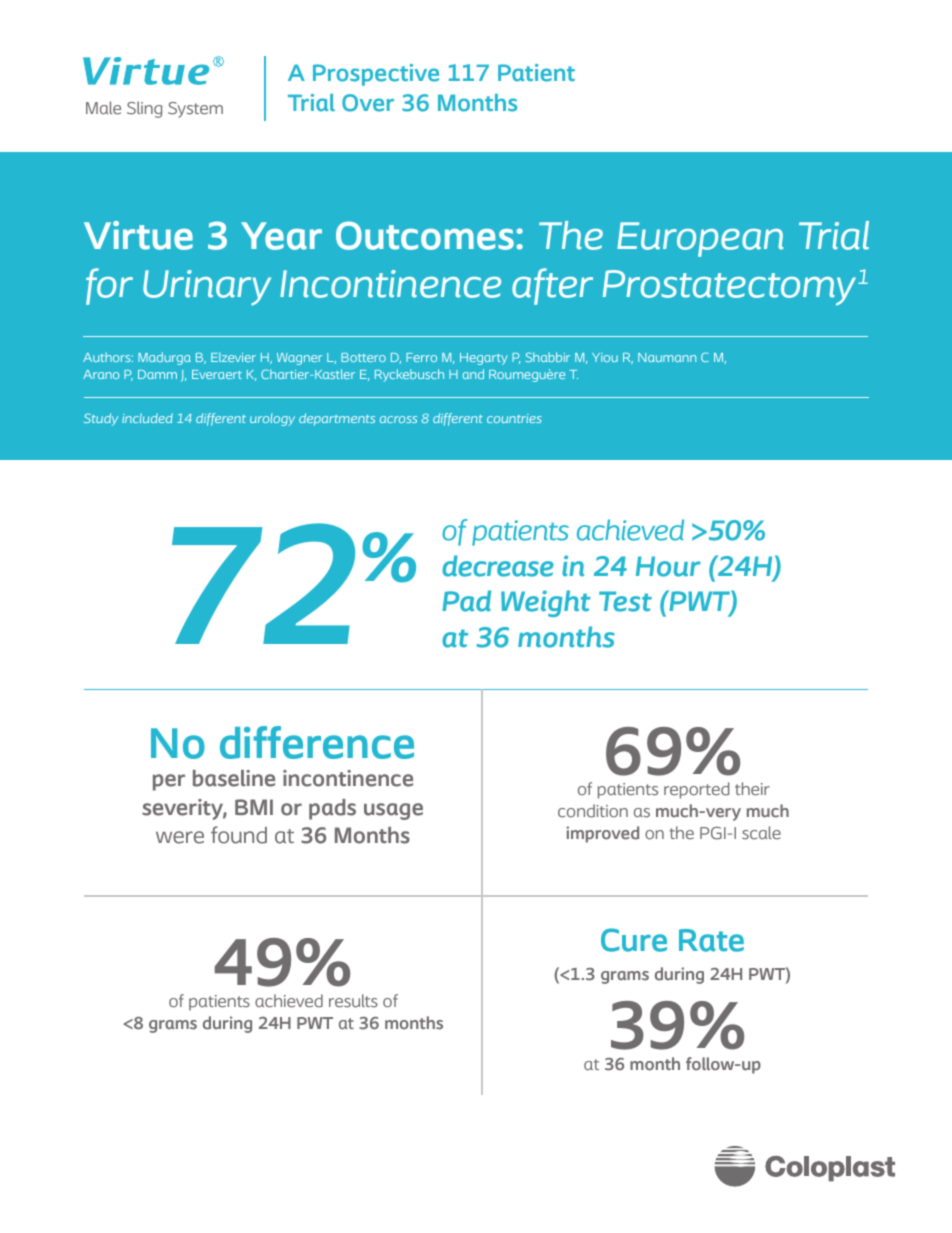 The width and height of the screenshot is (952, 1233). Describe the element at coordinates (498, 566) in the screenshot. I see `decrease` at that location.
